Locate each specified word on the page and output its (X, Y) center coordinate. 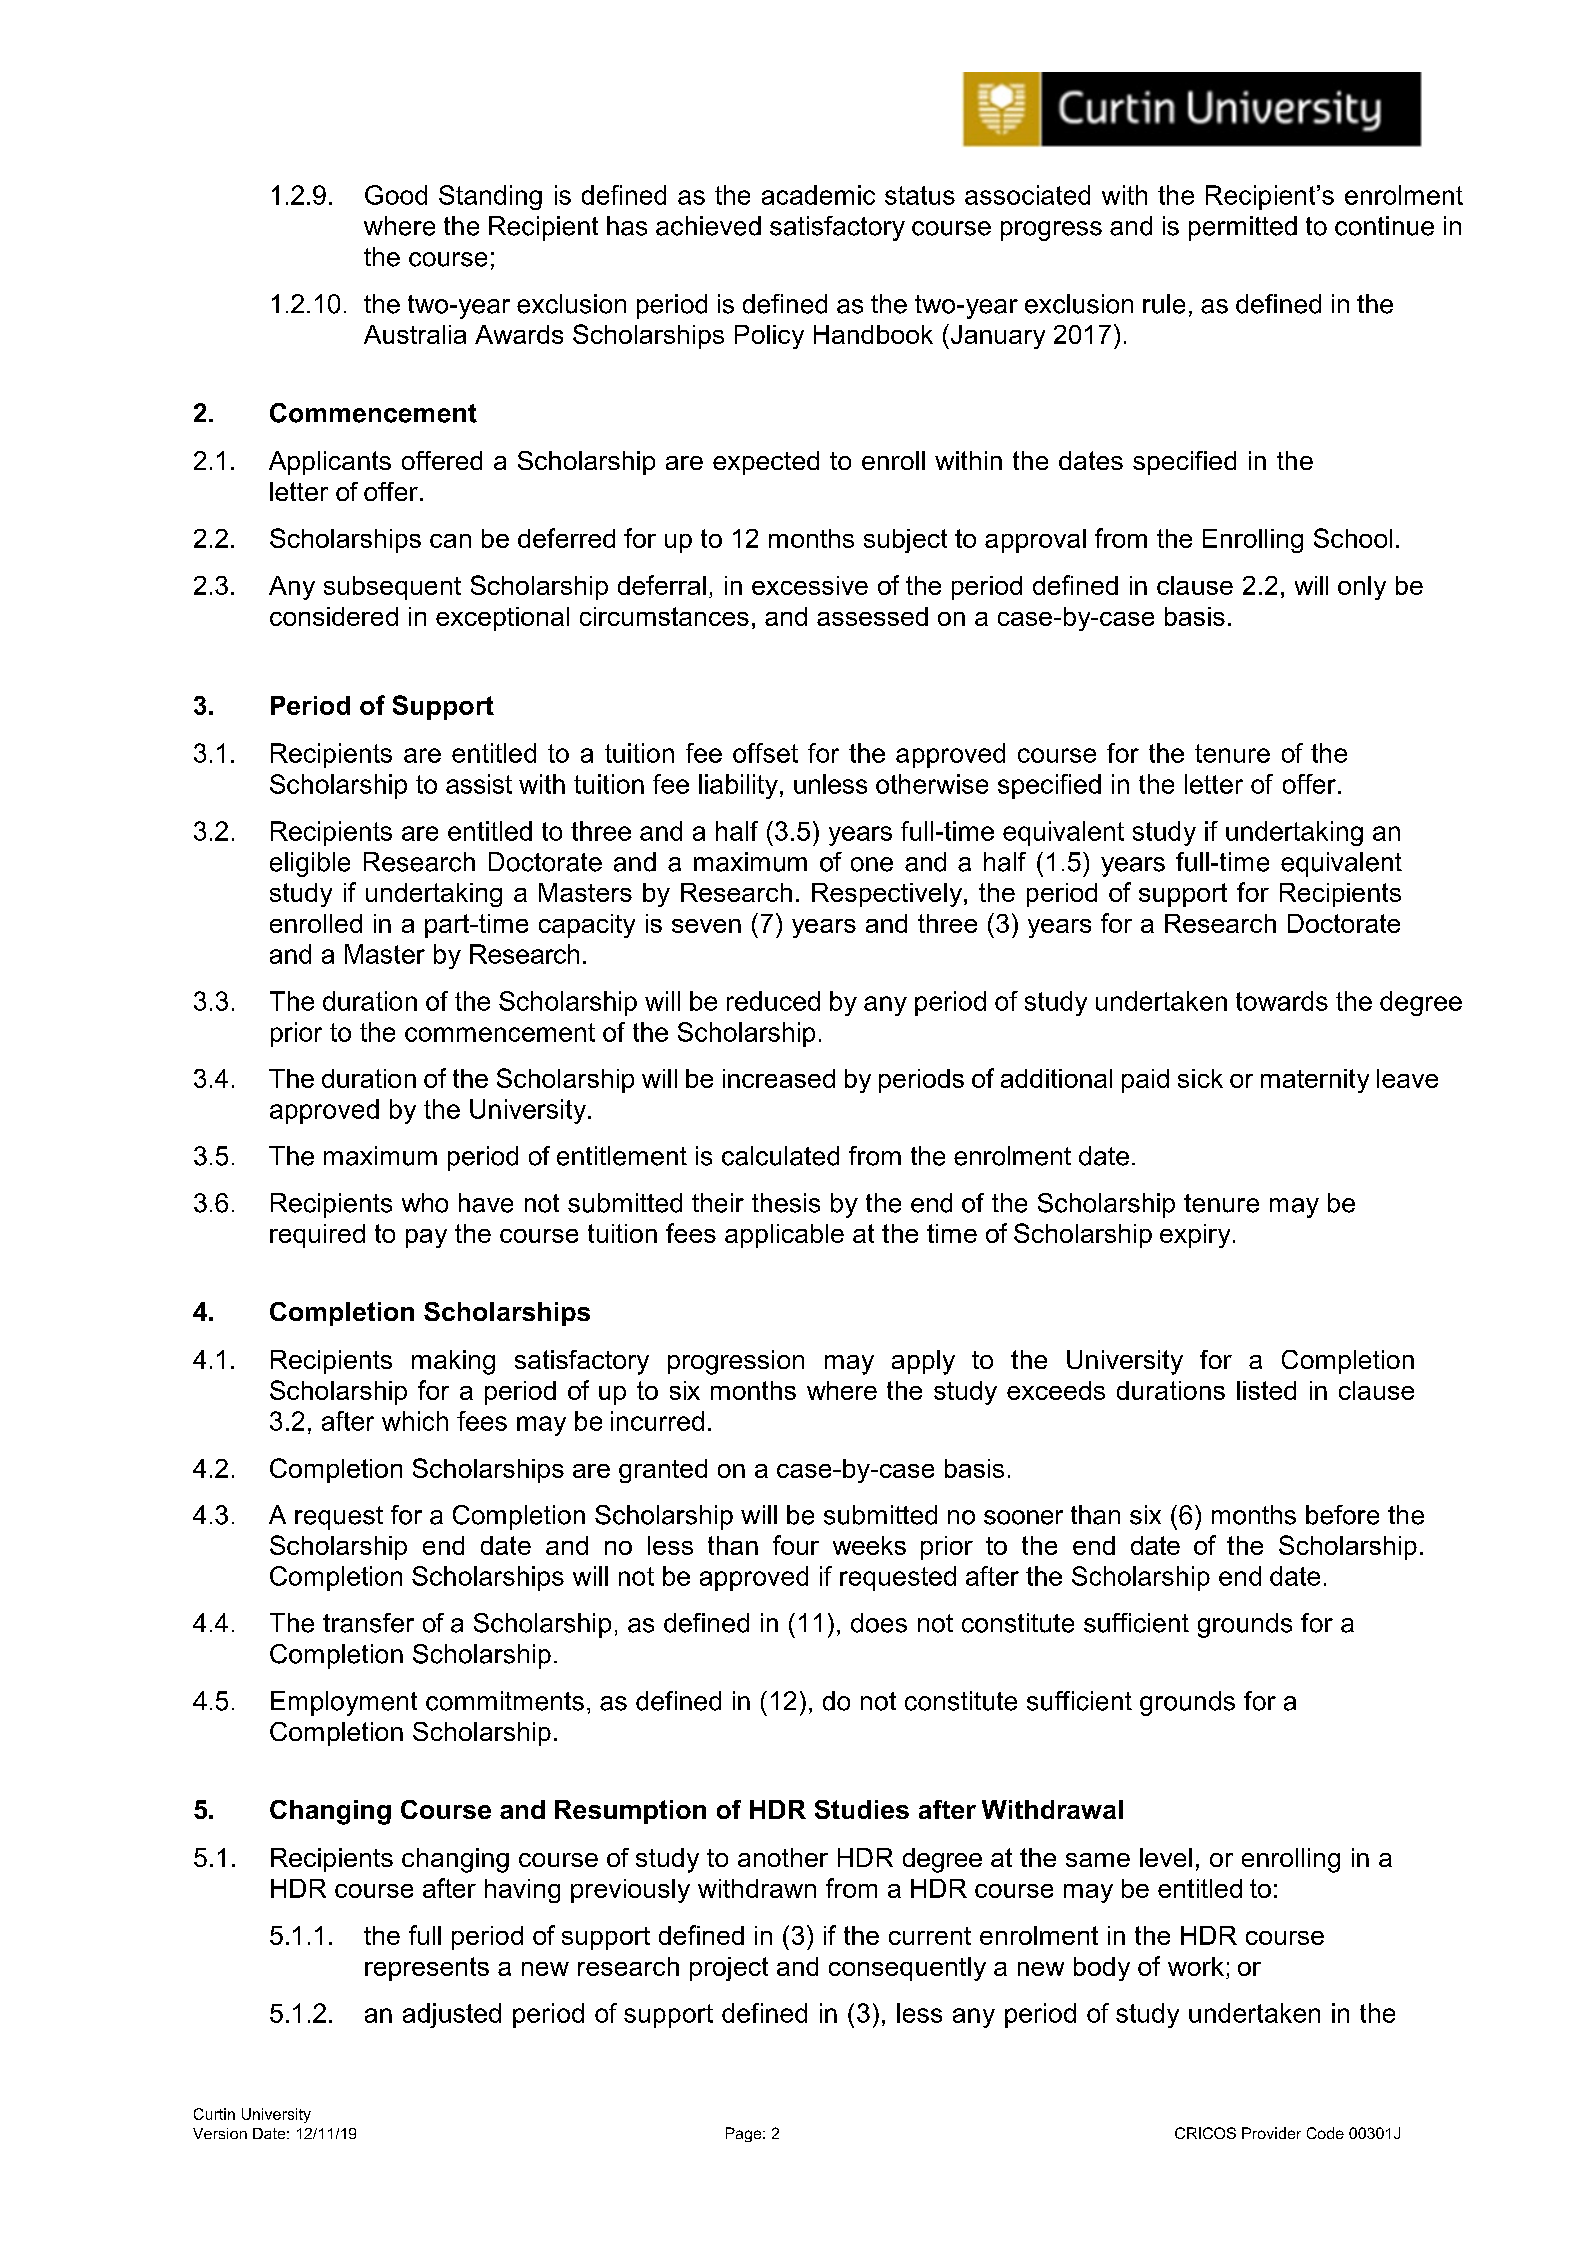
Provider (1271, 2133)
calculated (780, 1156)
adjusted (452, 2015)
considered (334, 616)
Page (745, 2134)
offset (765, 753)
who (425, 1203)
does (879, 1623)
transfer (368, 1623)
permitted (1243, 228)
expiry (1195, 1236)
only (1362, 588)
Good (396, 195)
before (1342, 1515)
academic (818, 195)
